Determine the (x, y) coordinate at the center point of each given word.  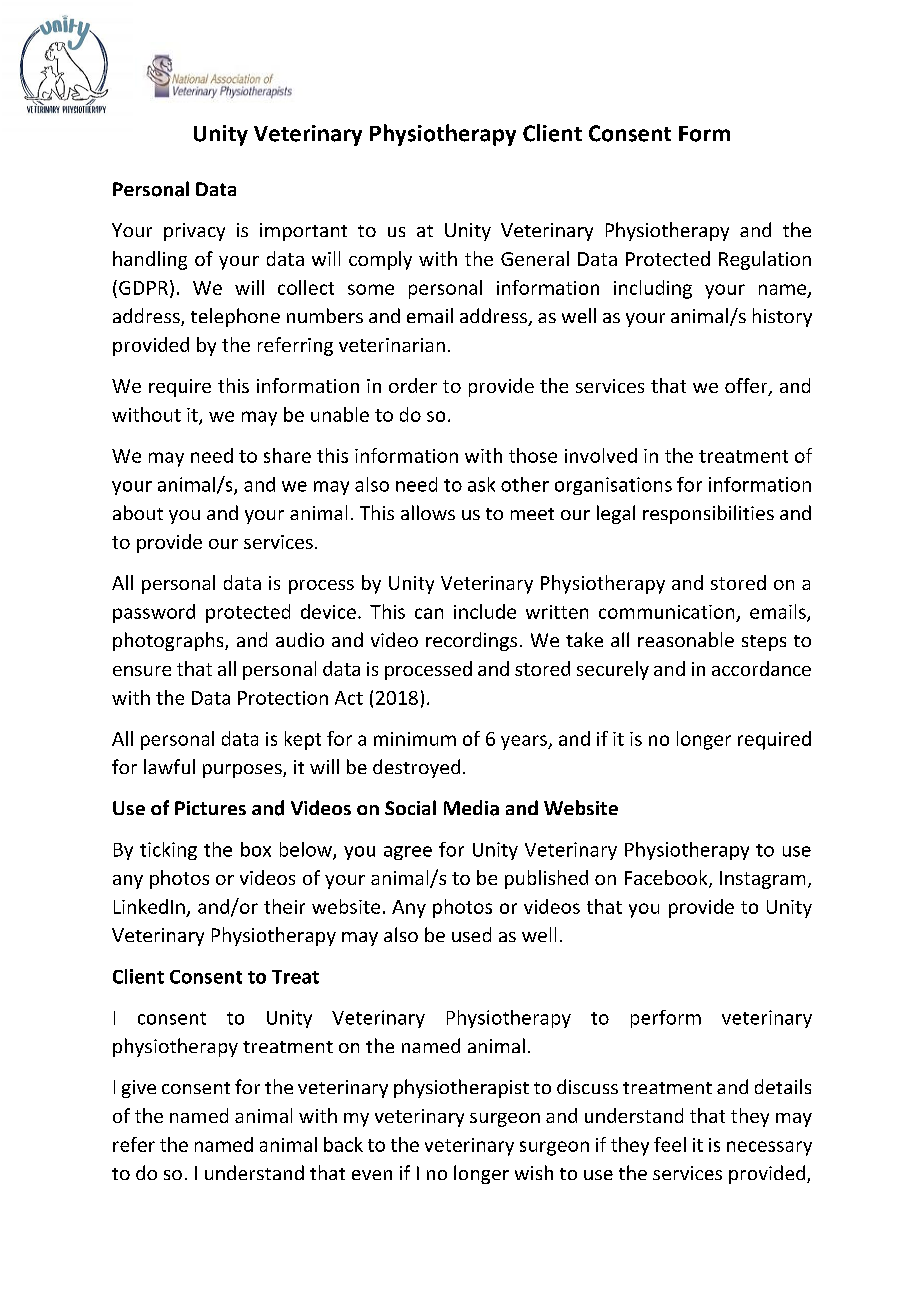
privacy (194, 232)
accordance (761, 668)
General (535, 258)
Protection (283, 698)
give (139, 1089)
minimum (415, 739)
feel (670, 1144)
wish (534, 1172)
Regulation (765, 260)
